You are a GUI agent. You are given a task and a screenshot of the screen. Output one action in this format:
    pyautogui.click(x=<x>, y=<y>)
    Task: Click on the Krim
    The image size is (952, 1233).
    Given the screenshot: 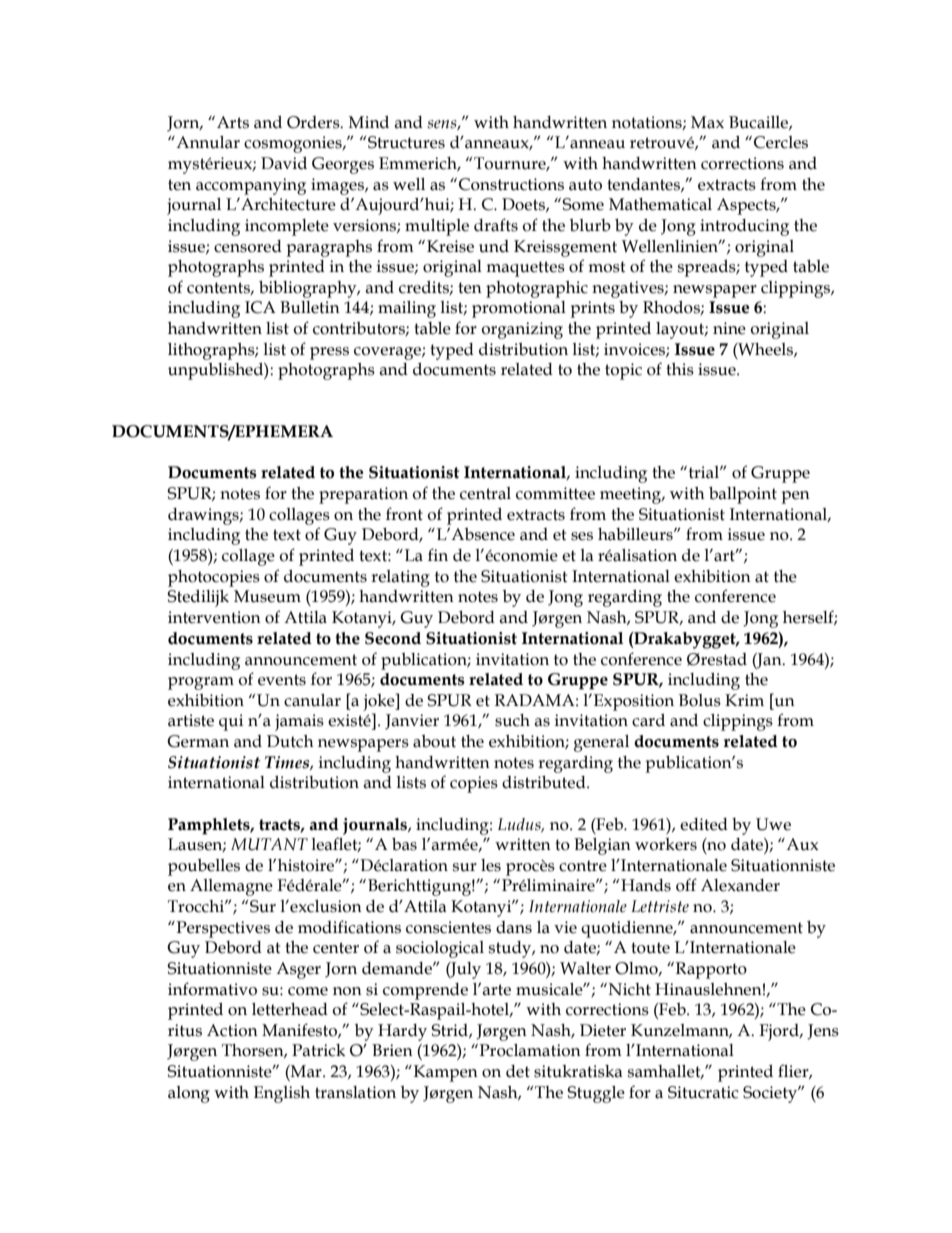 What is the action you would take?
    pyautogui.click(x=744, y=700)
